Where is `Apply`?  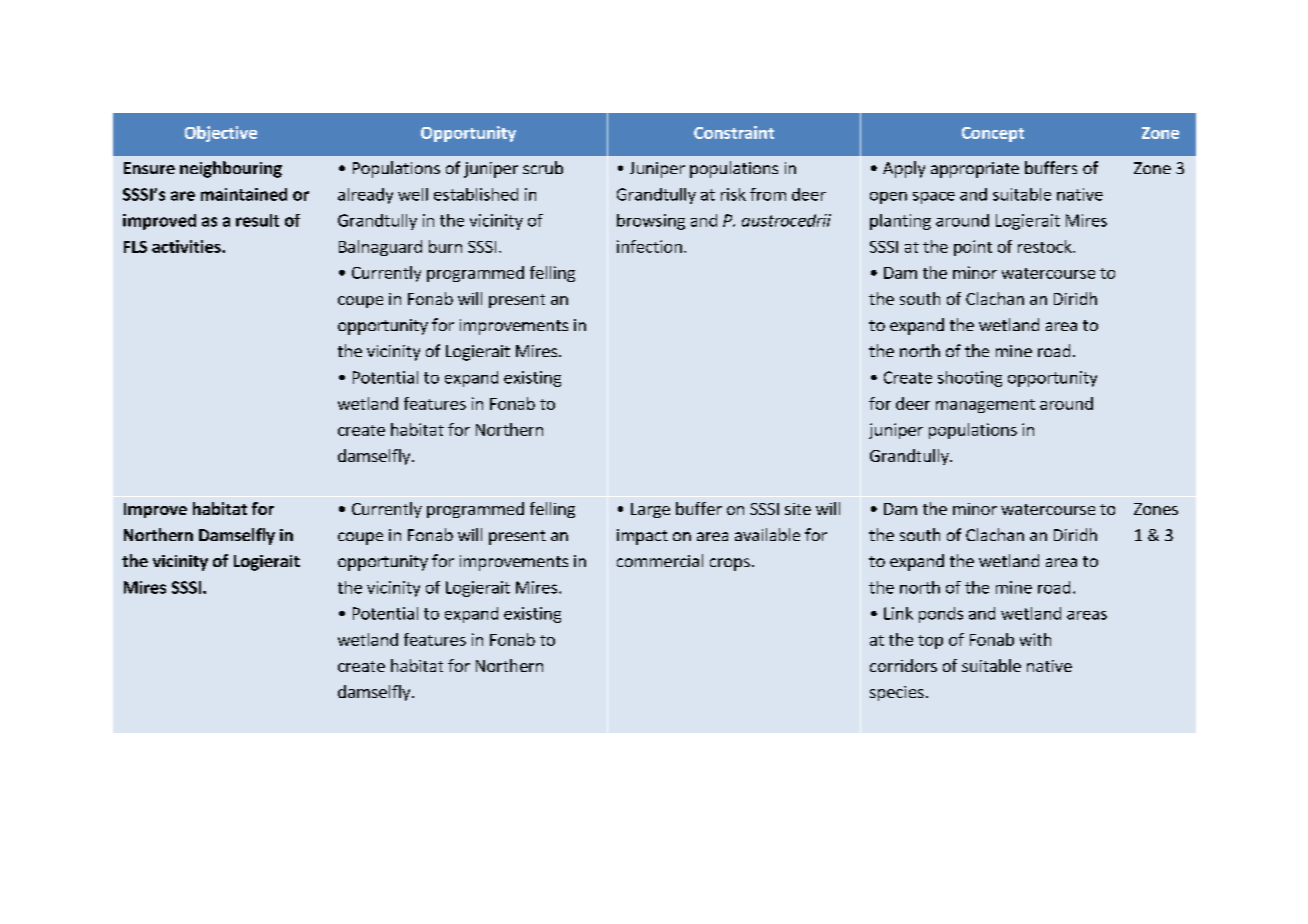 Apply is located at coordinates (904, 169).
